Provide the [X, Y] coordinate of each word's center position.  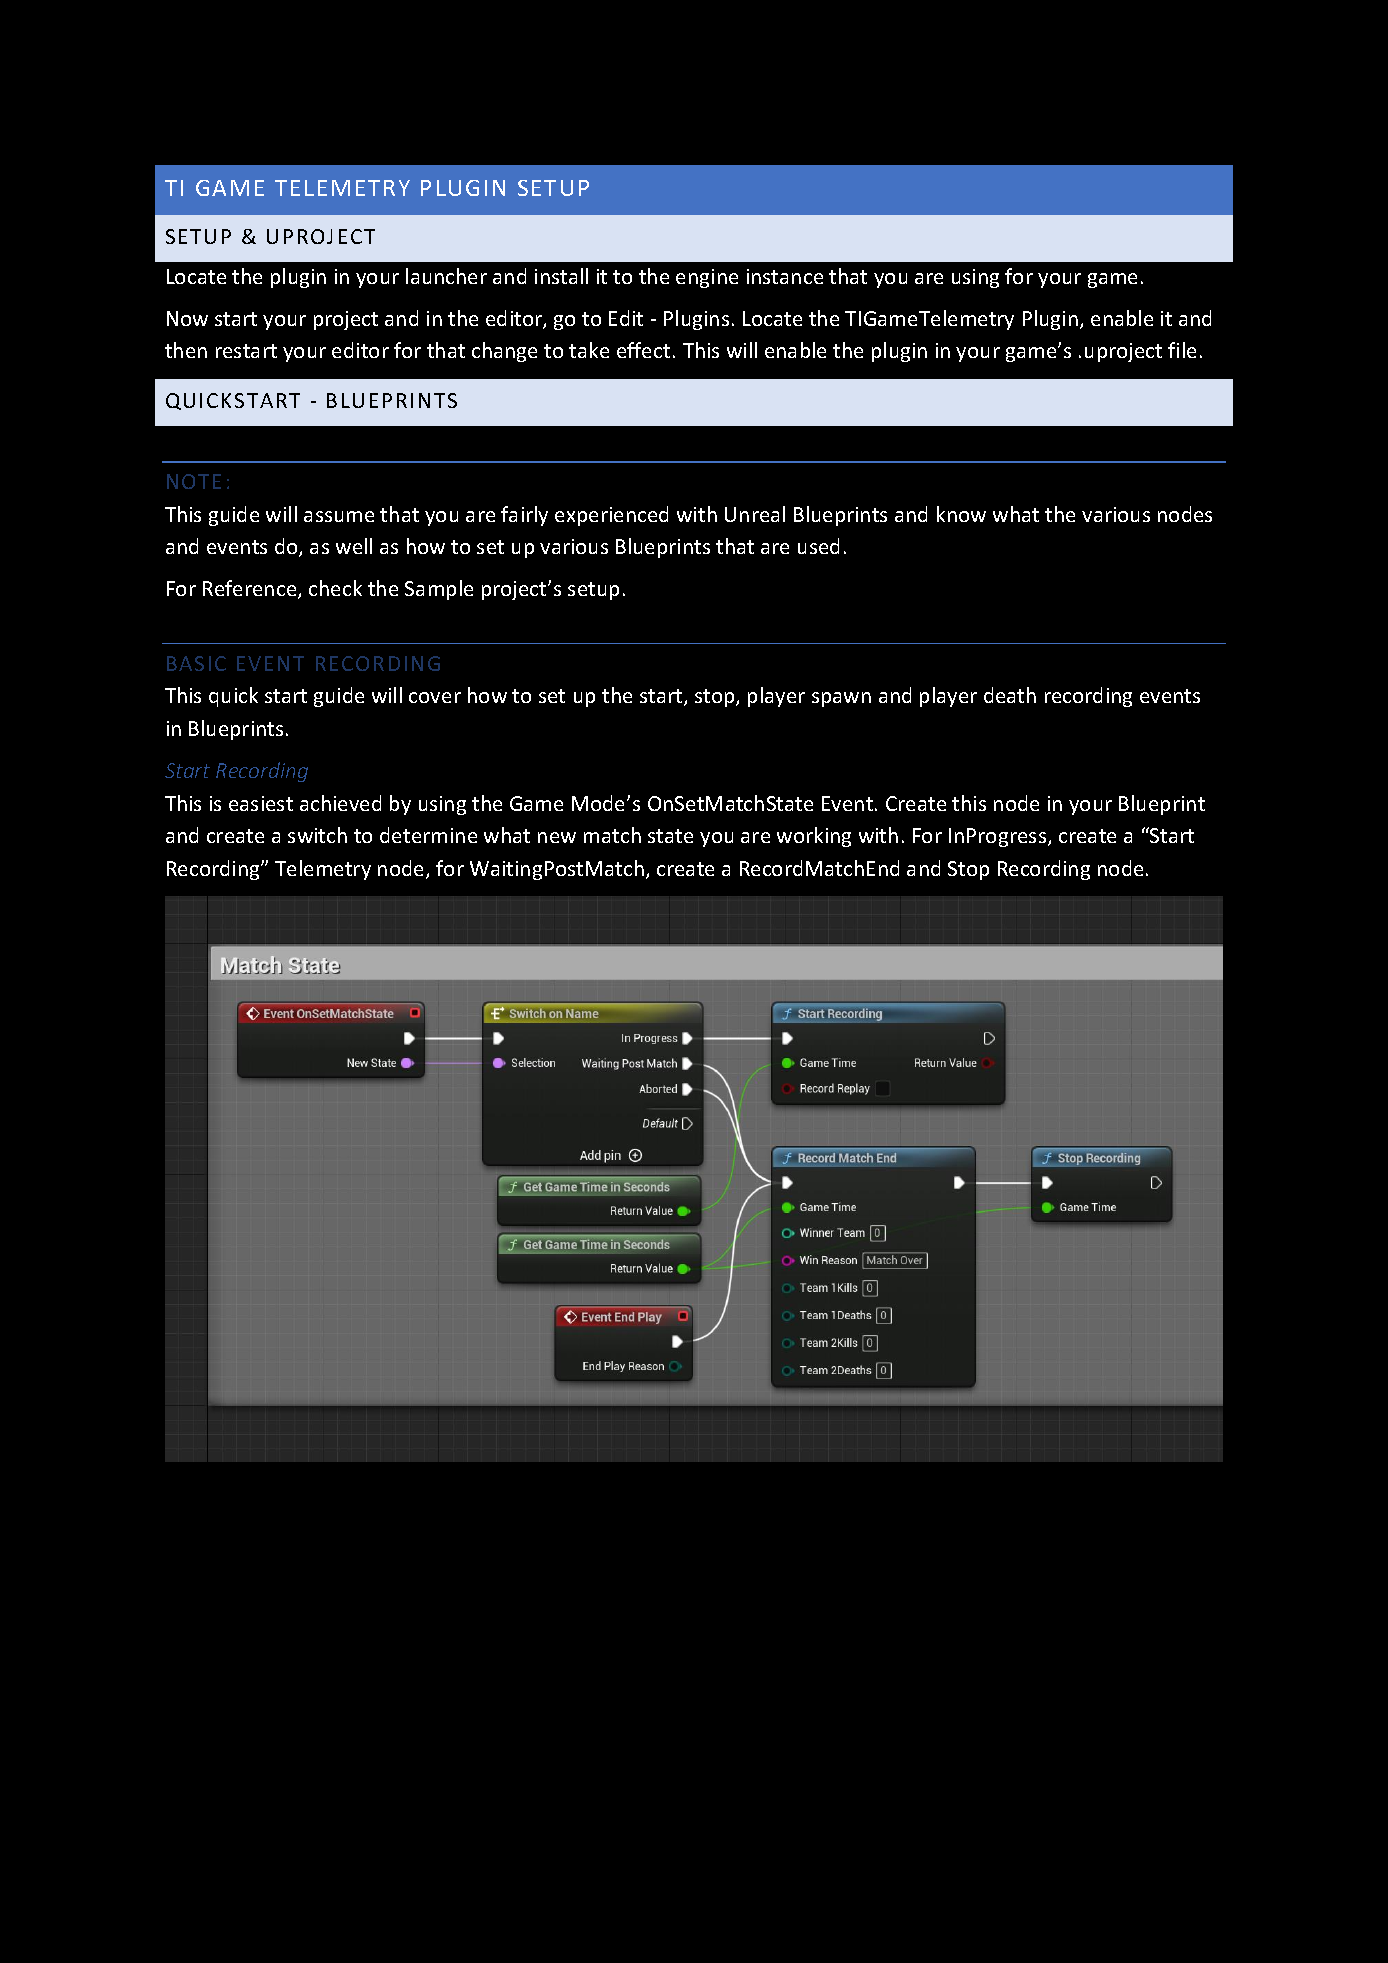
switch [317, 835]
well [354, 546]
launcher [446, 276]
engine [707, 278]
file [1182, 350]
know [961, 514]
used [818, 546]
